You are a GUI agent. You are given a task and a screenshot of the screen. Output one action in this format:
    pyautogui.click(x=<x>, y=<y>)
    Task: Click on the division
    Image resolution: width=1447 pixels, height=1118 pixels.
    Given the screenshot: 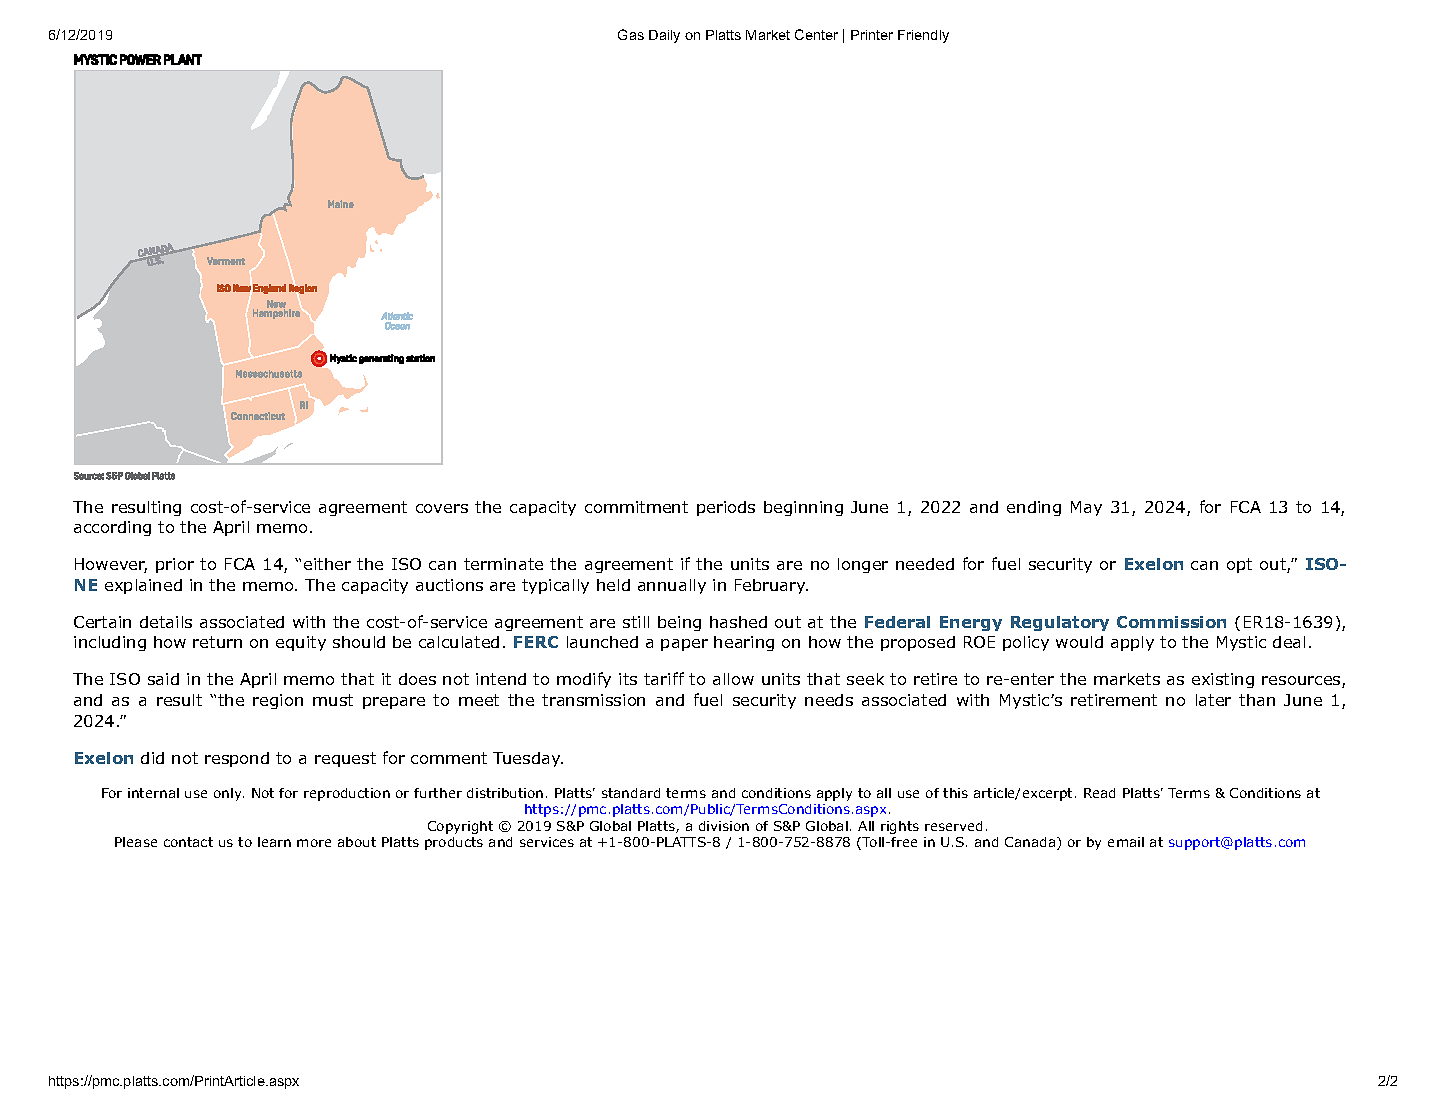 What is the action you would take?
    pyautogui.click(x=724, y=826)
